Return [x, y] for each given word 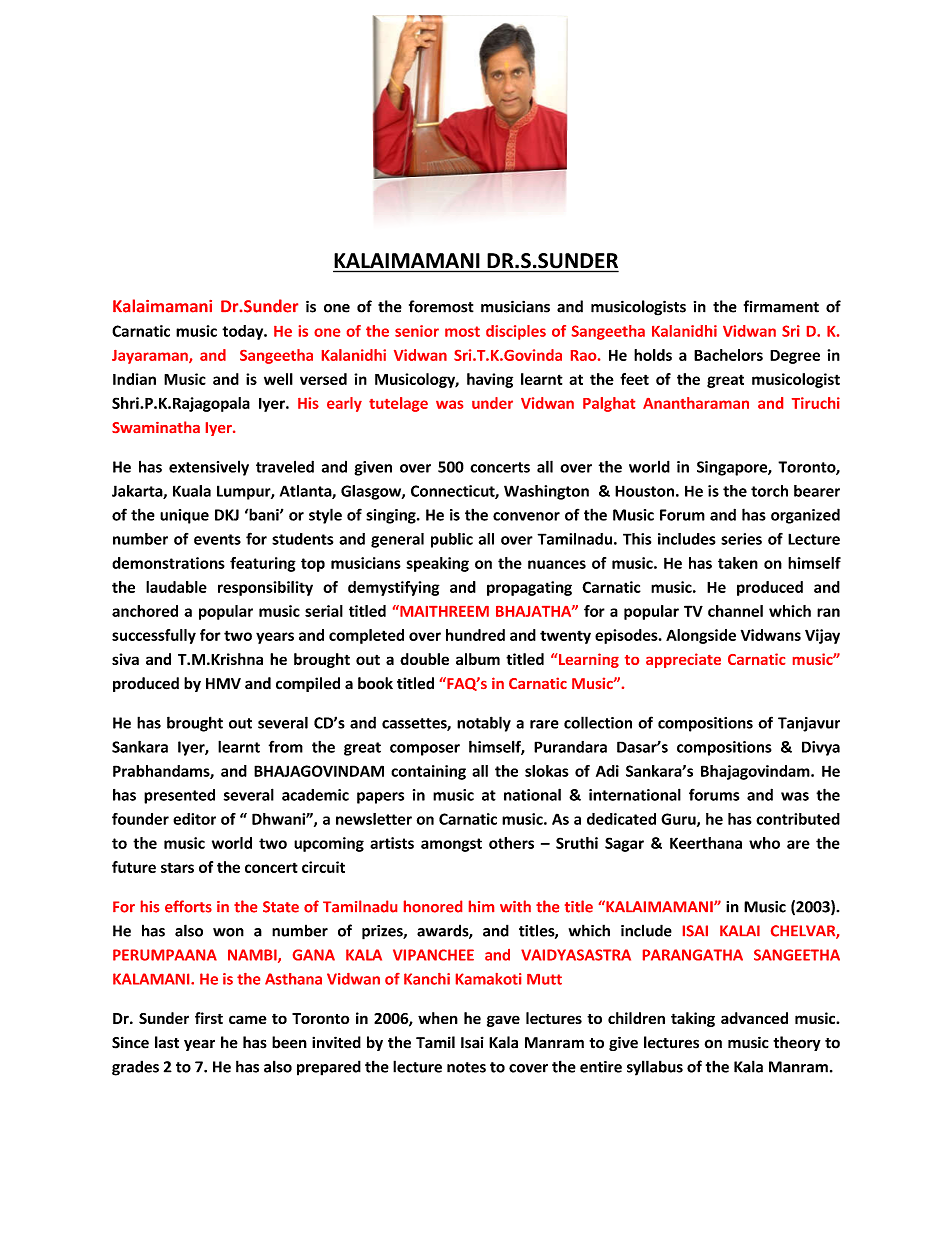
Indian [134, 379]
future [134, 867]
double [424, 659]
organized [805, 516]
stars [177, 867]
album [478, 659]
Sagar [624, 844]
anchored [145, 611]
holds [653, 355]
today [244, 332]
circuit [323, 867]
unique [184, 516]
